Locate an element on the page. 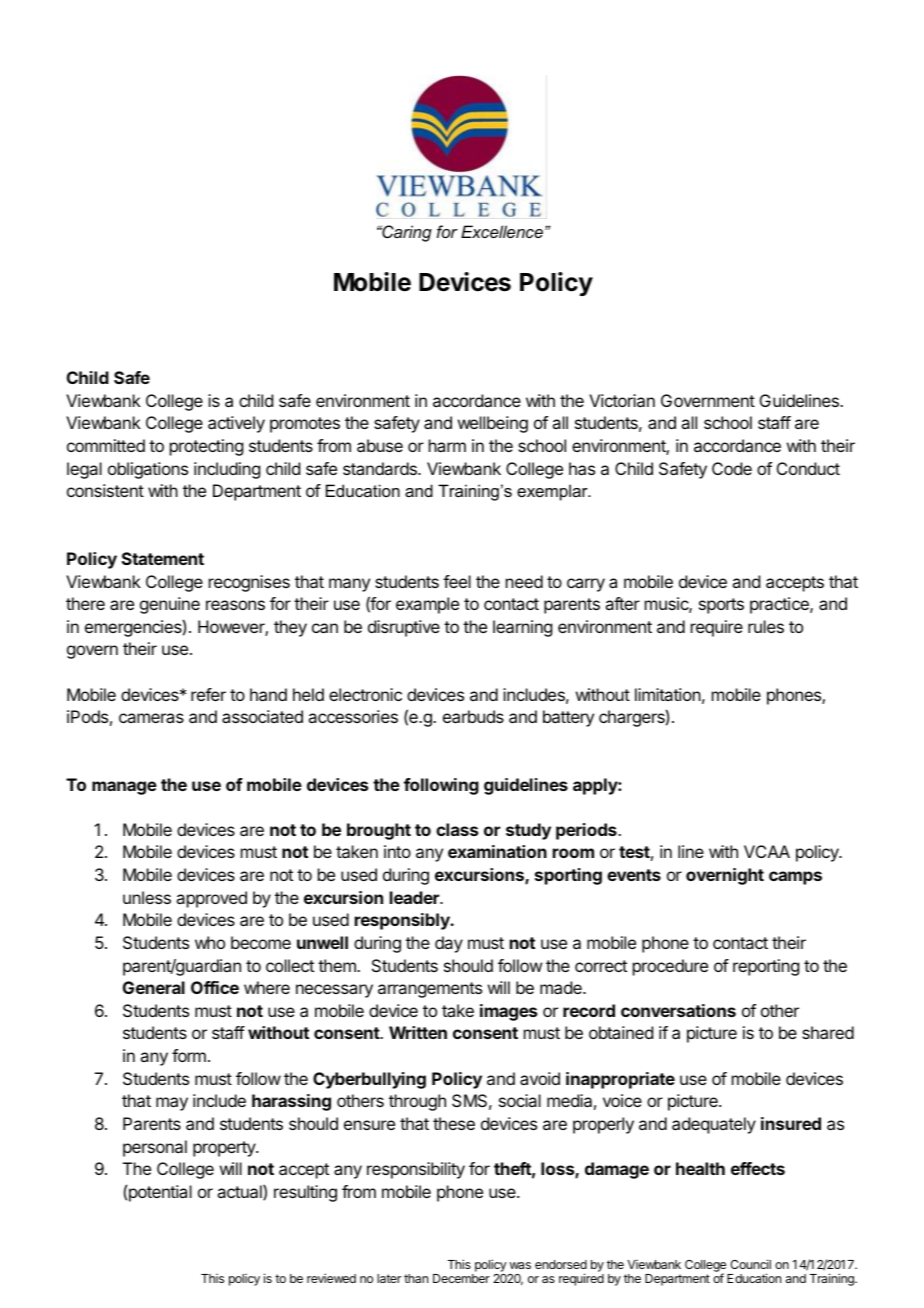 This image has width=924, height=1308. sports is located at coordinates (721, 606).
